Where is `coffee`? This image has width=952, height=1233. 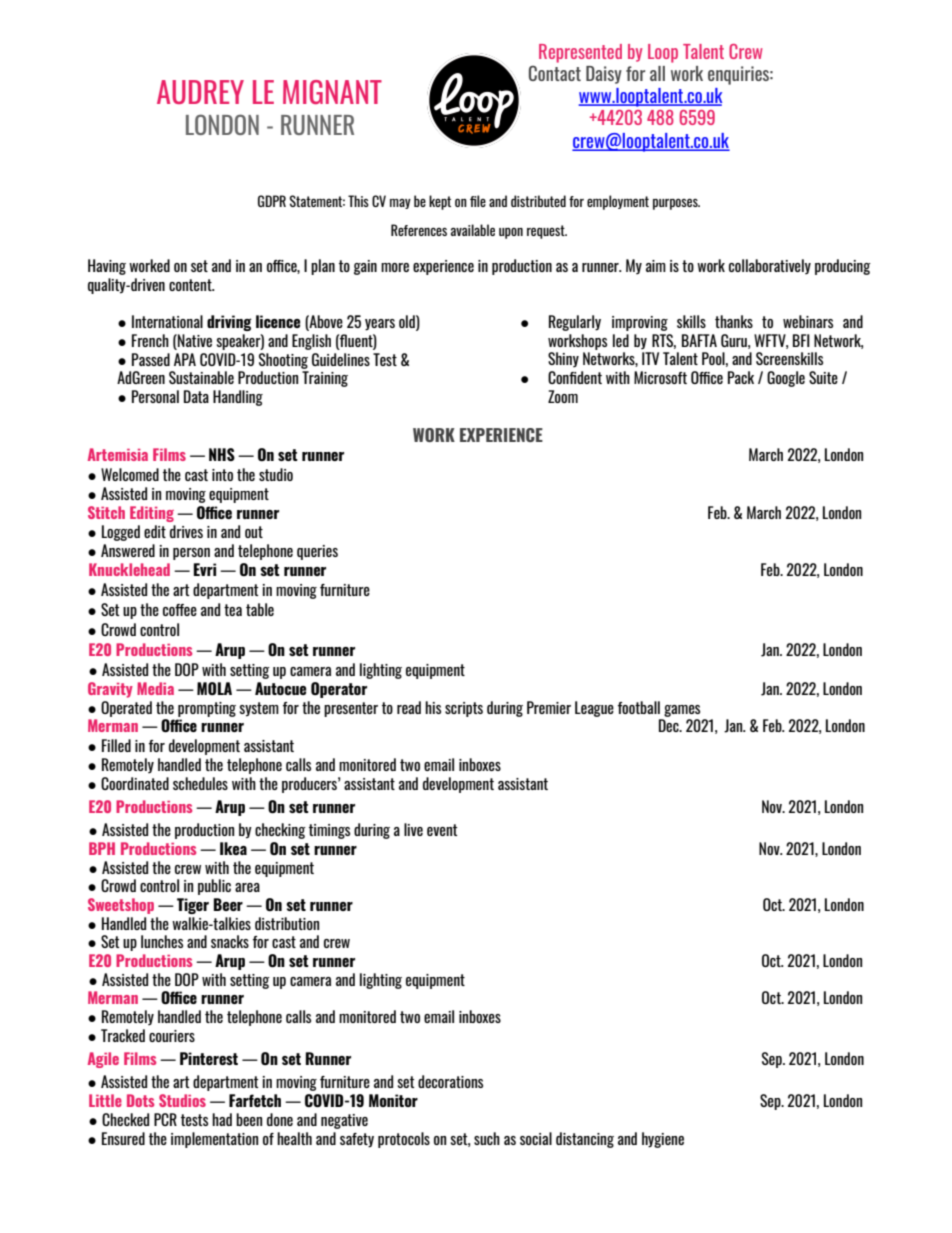
coffee is located at coordinates (180, 610).
